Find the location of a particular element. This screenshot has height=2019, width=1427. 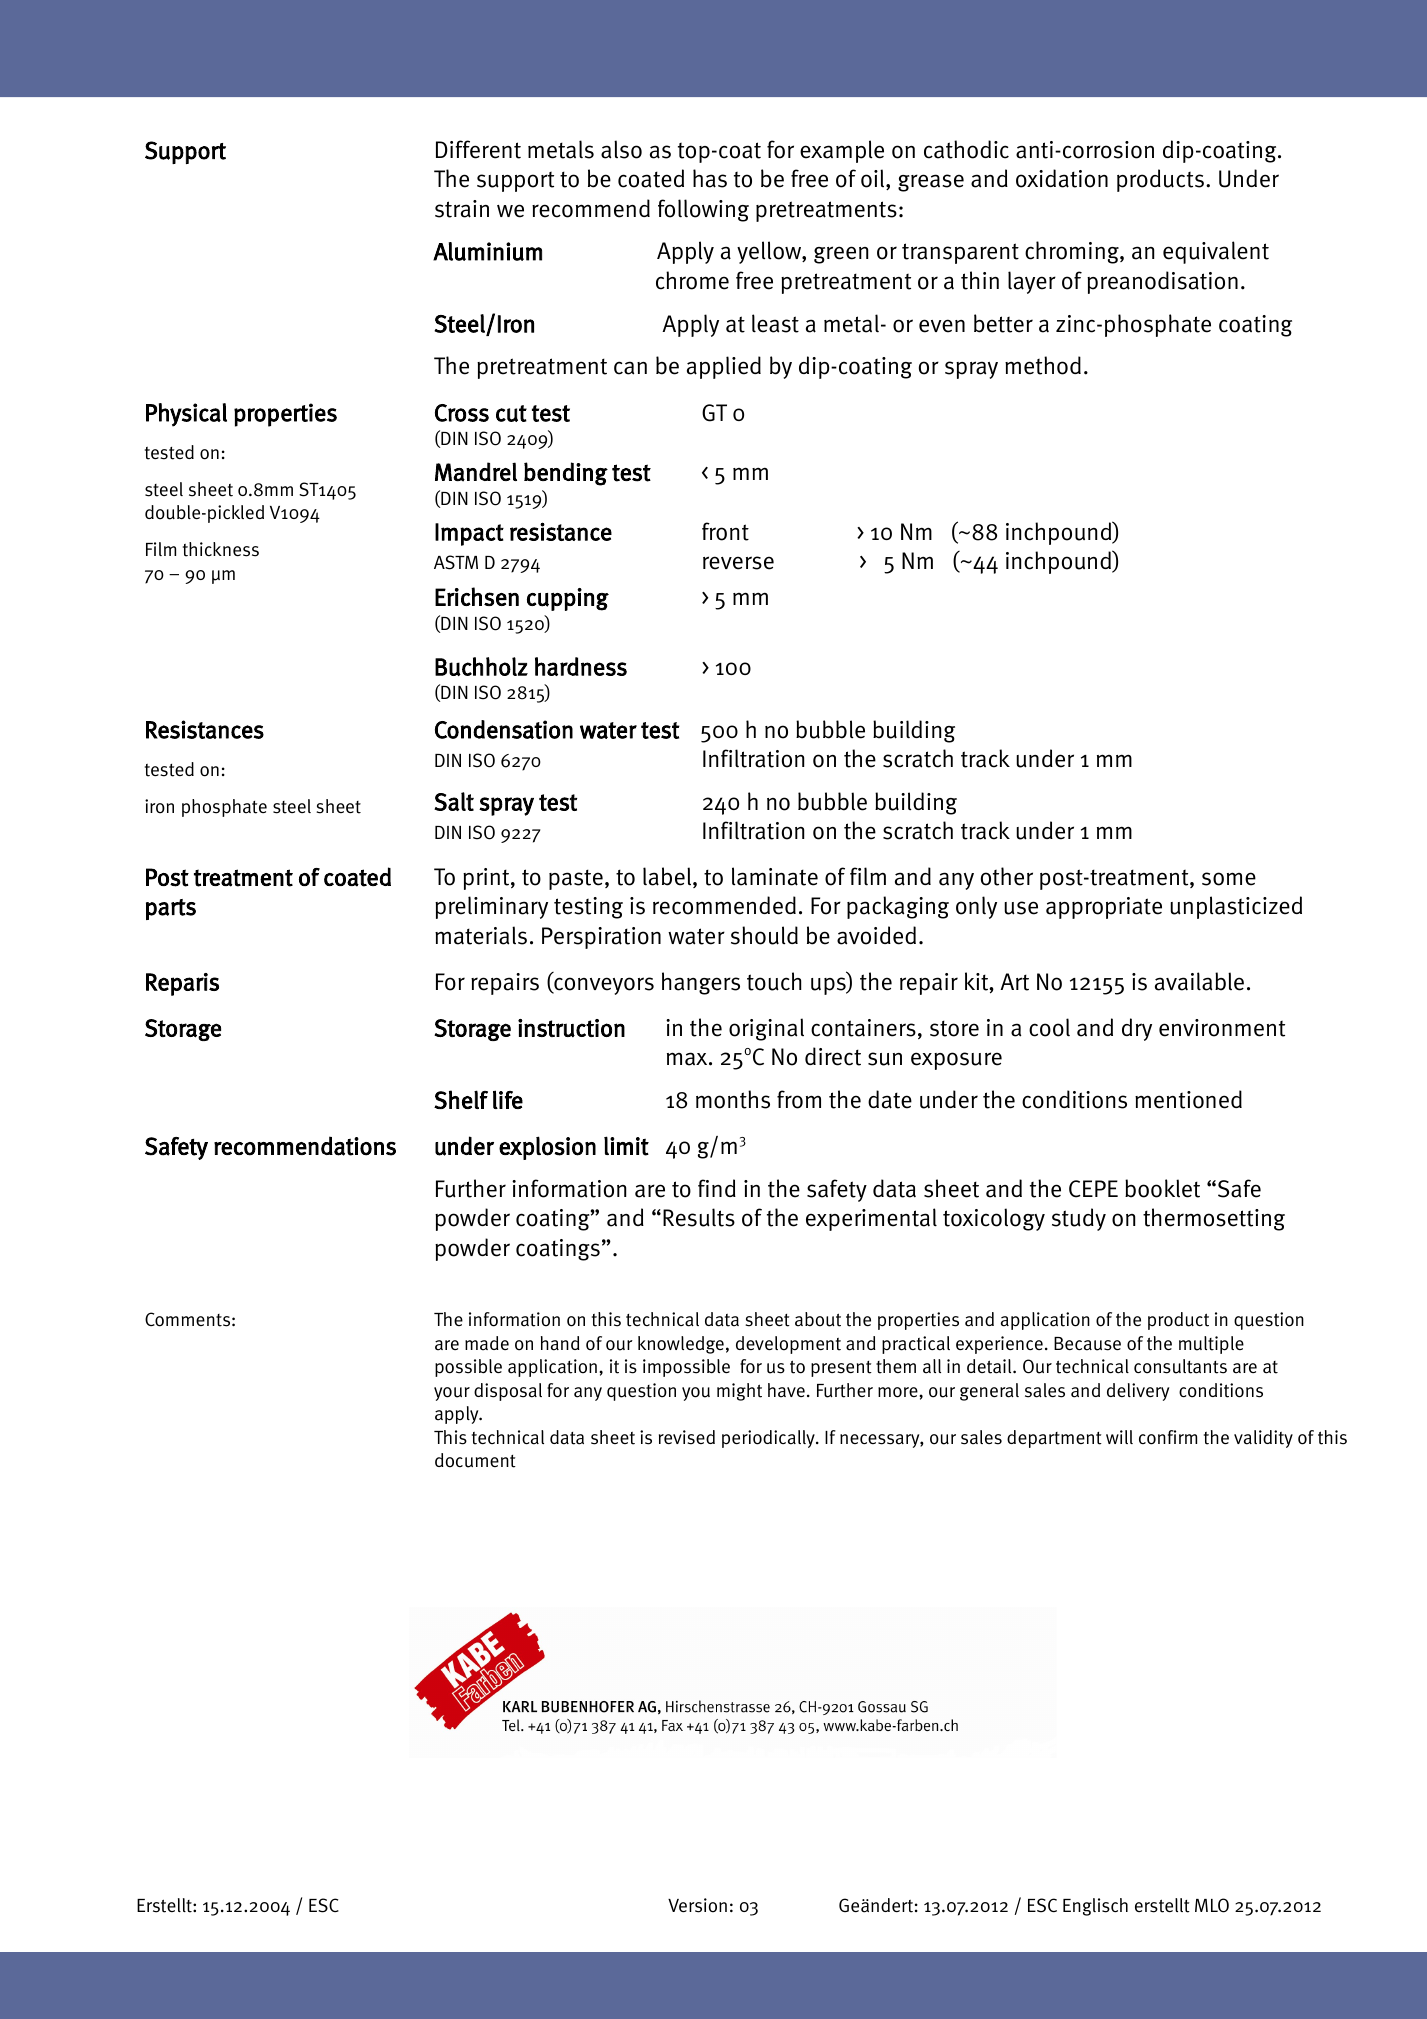

Englisch is located at coordinates (1095, 1907).
